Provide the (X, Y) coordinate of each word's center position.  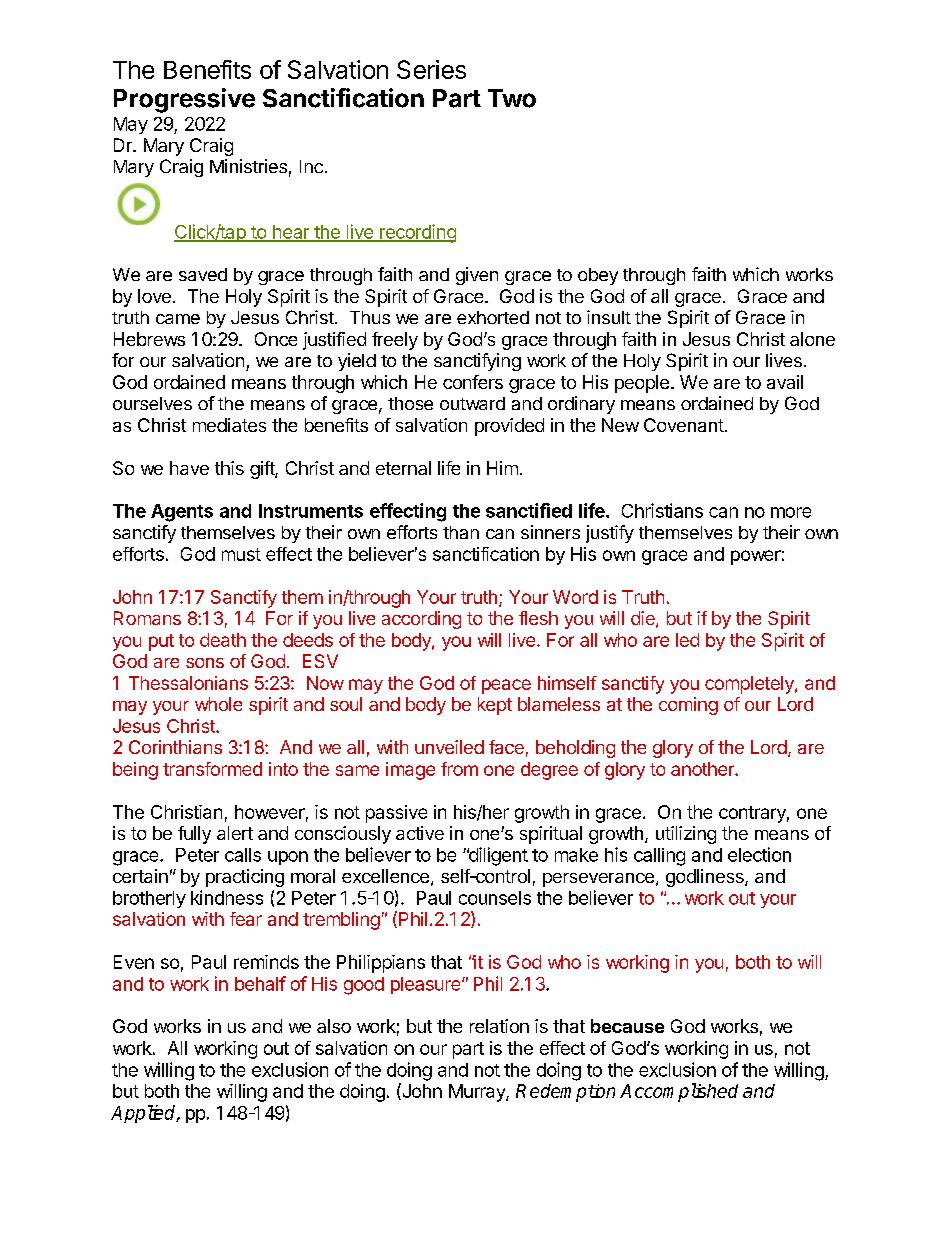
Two (512, 98)
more (791, 512)
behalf (260, 983)
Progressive (184, 100)
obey (598, 276)
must (241, 554)
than (461, 532)
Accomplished (679, 1092)
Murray (478, 1093)
